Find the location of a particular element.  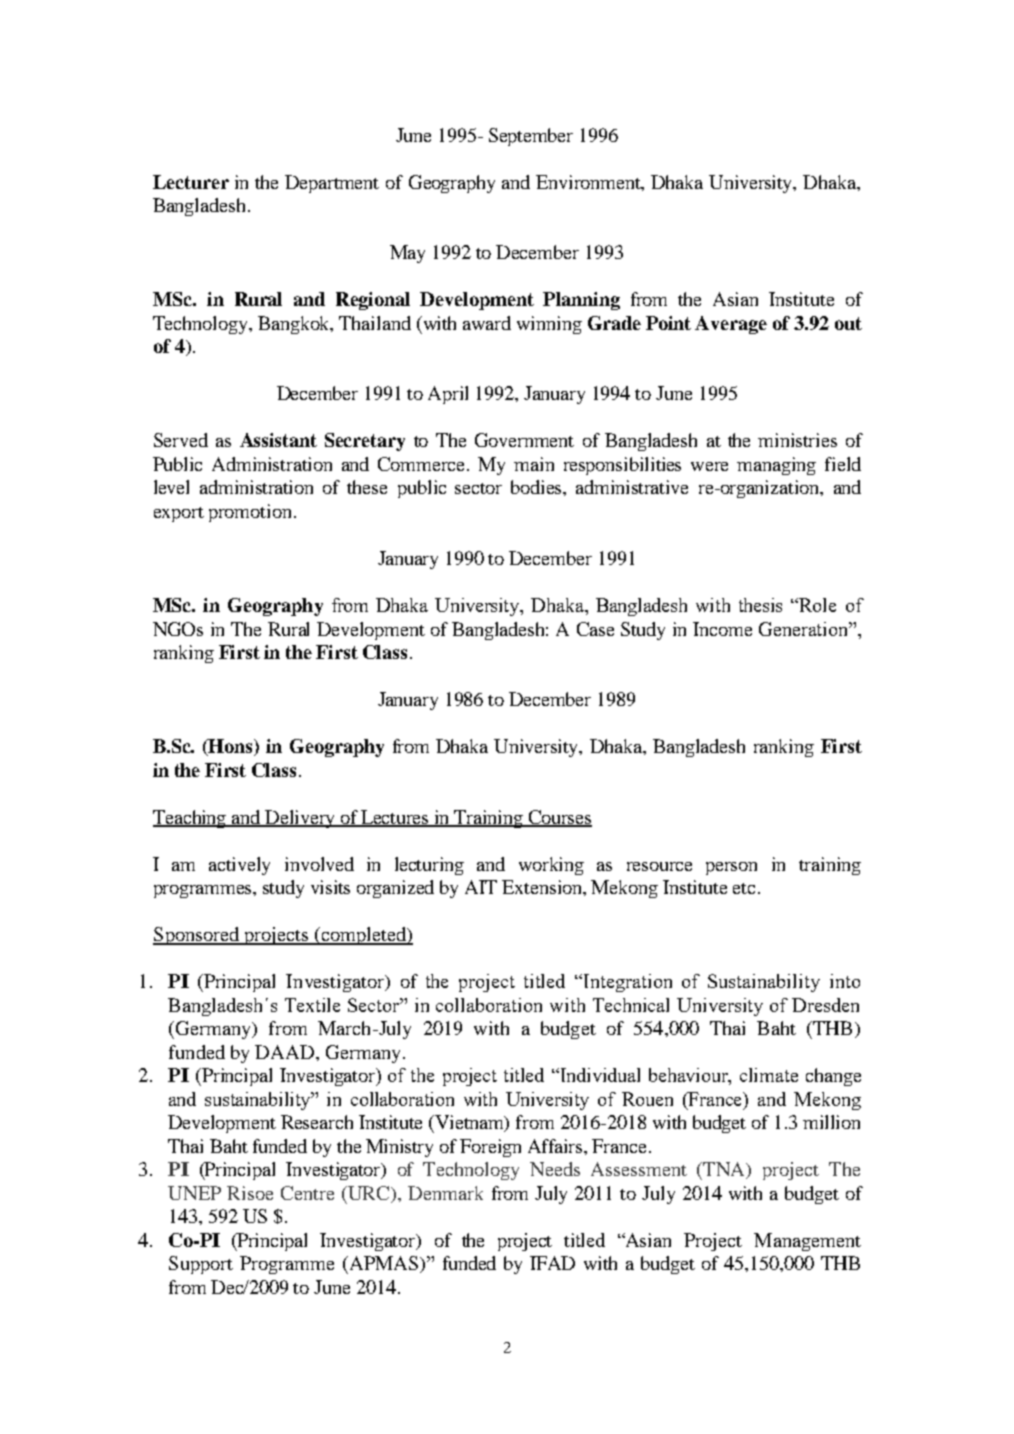

Average is located at coordinates (731, 325).
